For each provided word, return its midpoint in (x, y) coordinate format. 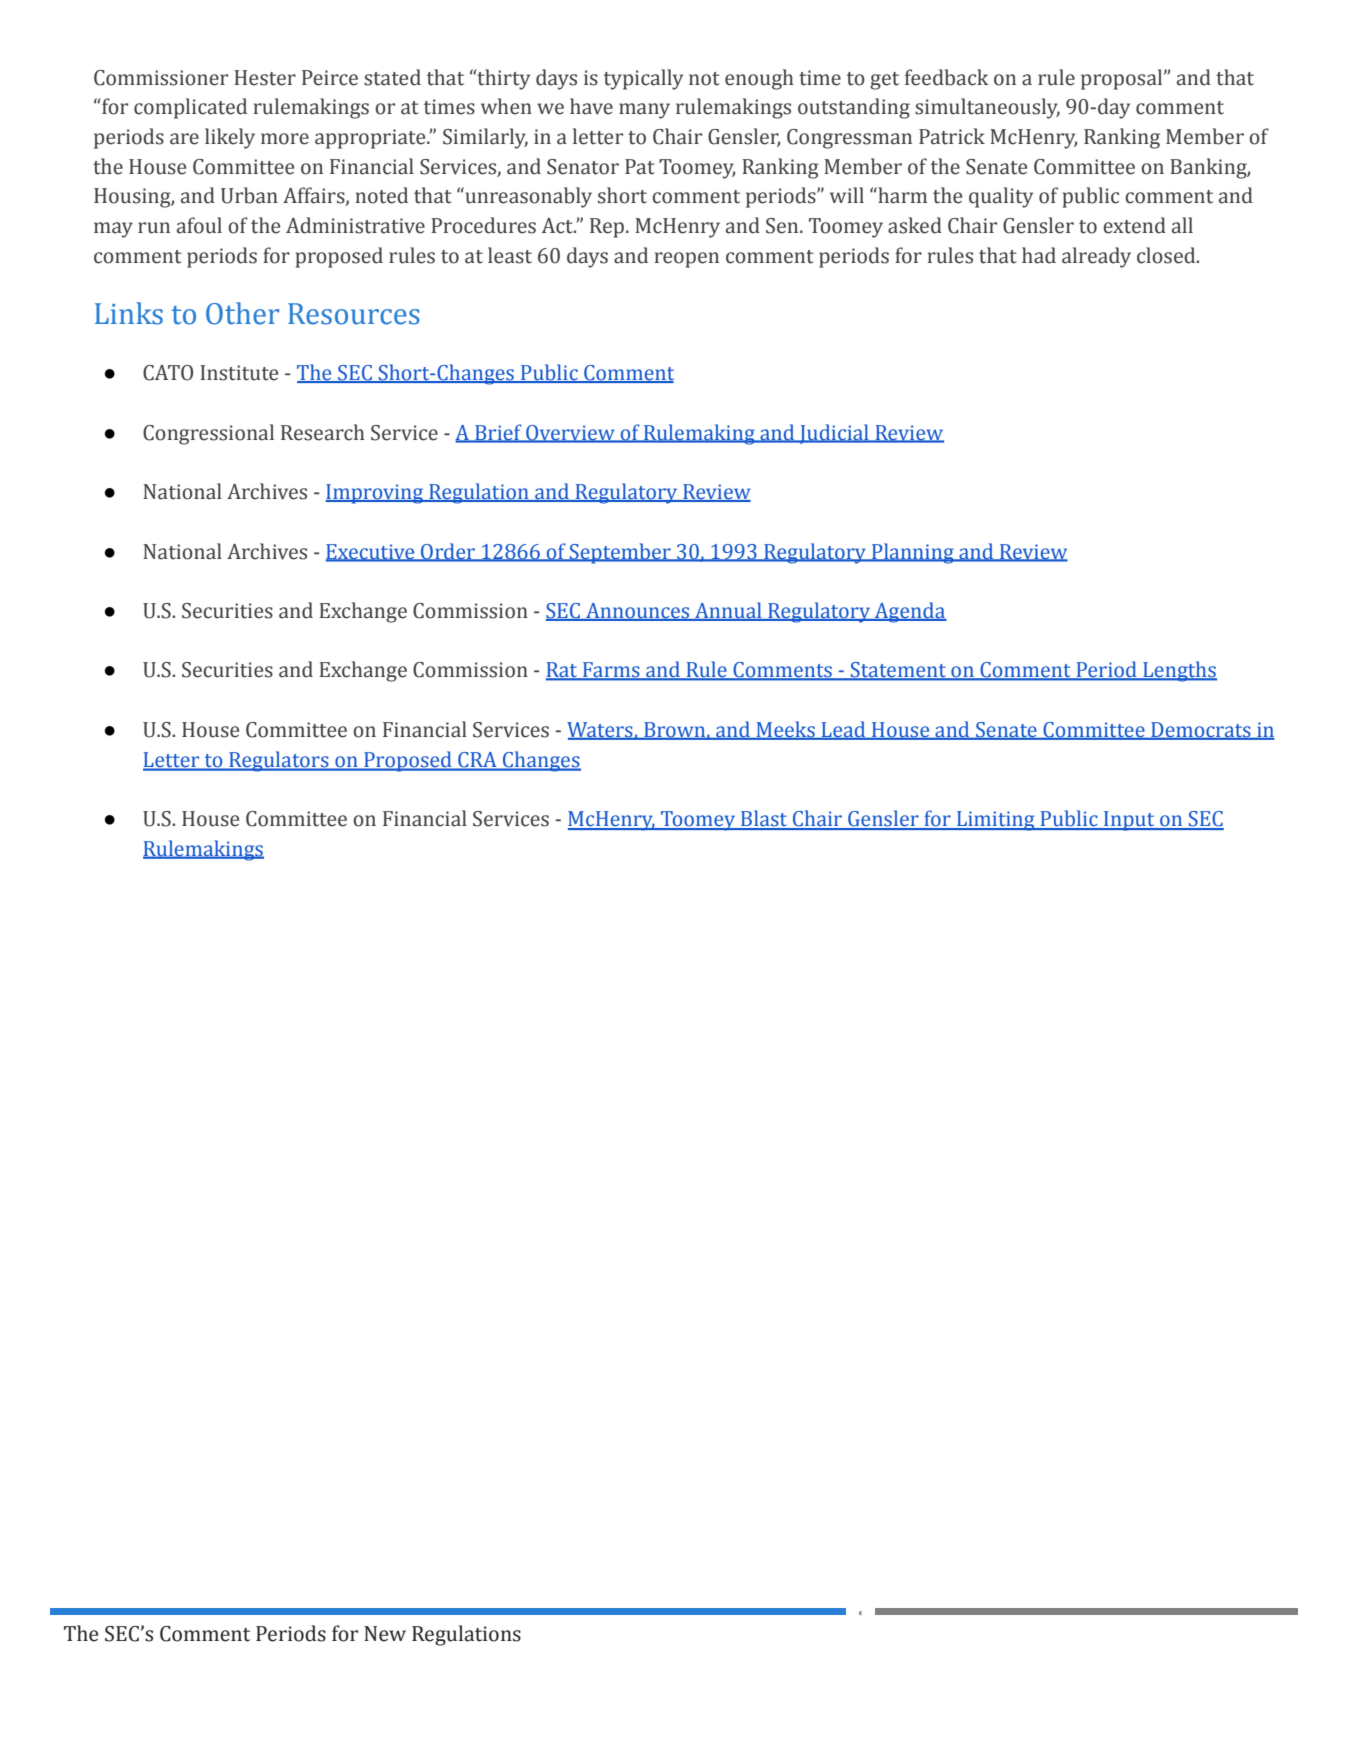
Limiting (996, 821)
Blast (764, 819)
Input (1129, 821)
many (644, 111)
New (385, 1634)
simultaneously (987, 108)
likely (230, 138)
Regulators (279, 761)
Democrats (1201, 731)
